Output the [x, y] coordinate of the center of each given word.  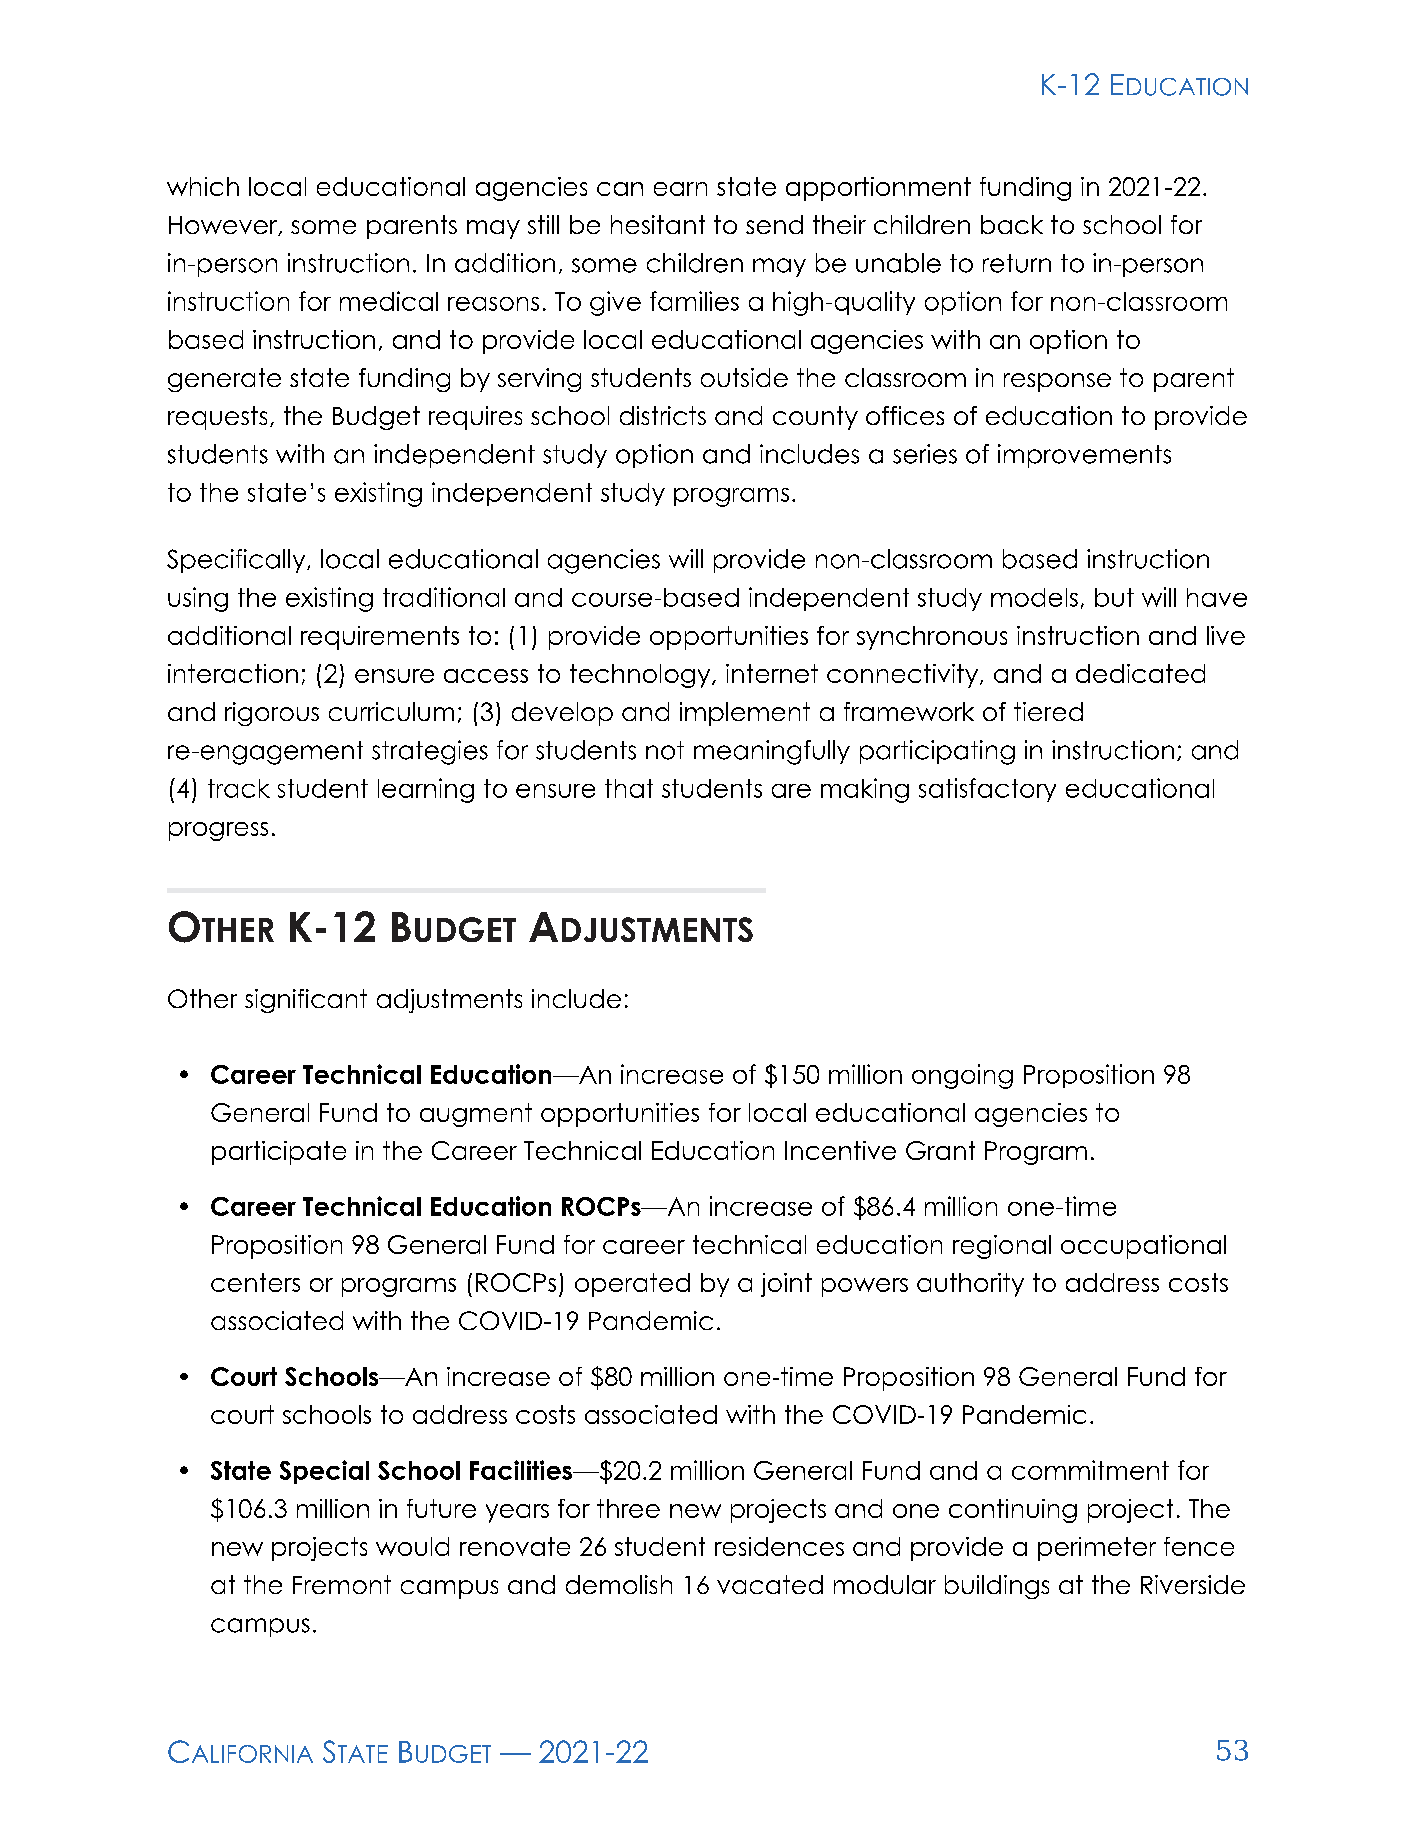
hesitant [658, 224]
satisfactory [987, 790]
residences [779, 1546]
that [629, 788]
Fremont [342, 1584]
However [224, 226]
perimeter [1097, 1549]
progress [218, 831]
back [1012, 224]
